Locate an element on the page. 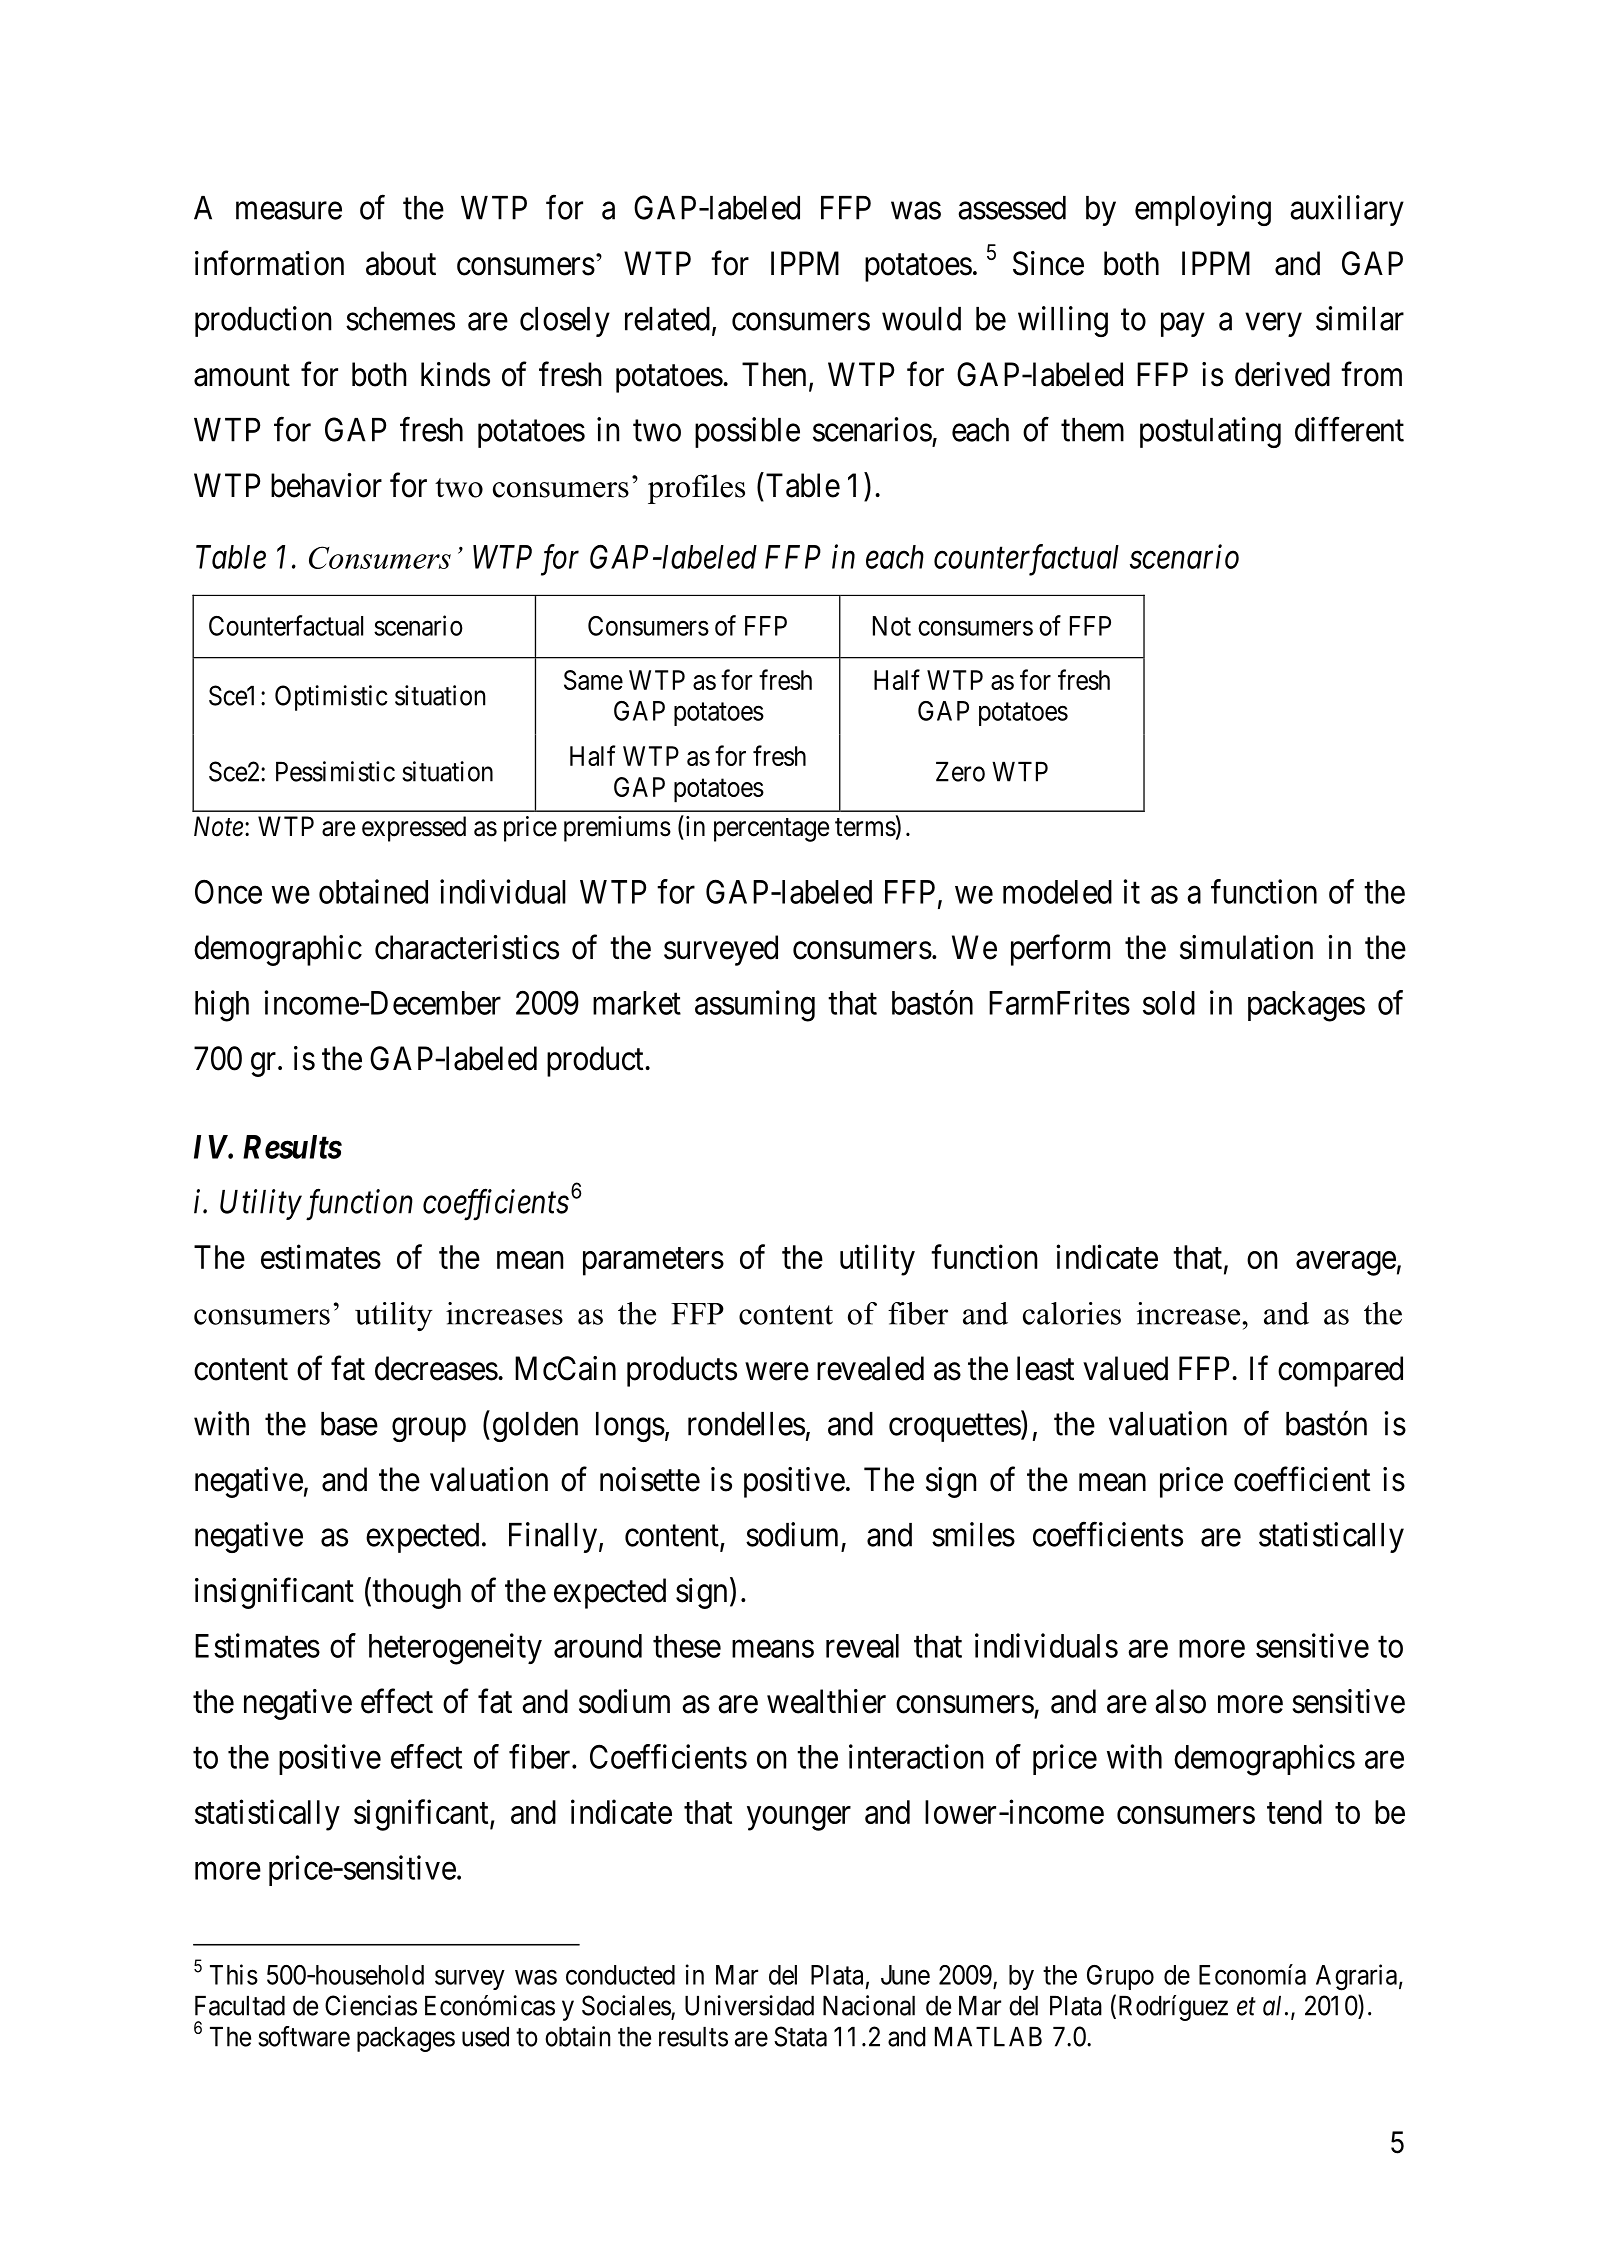  percentage is located at coordinates (771, 830).
